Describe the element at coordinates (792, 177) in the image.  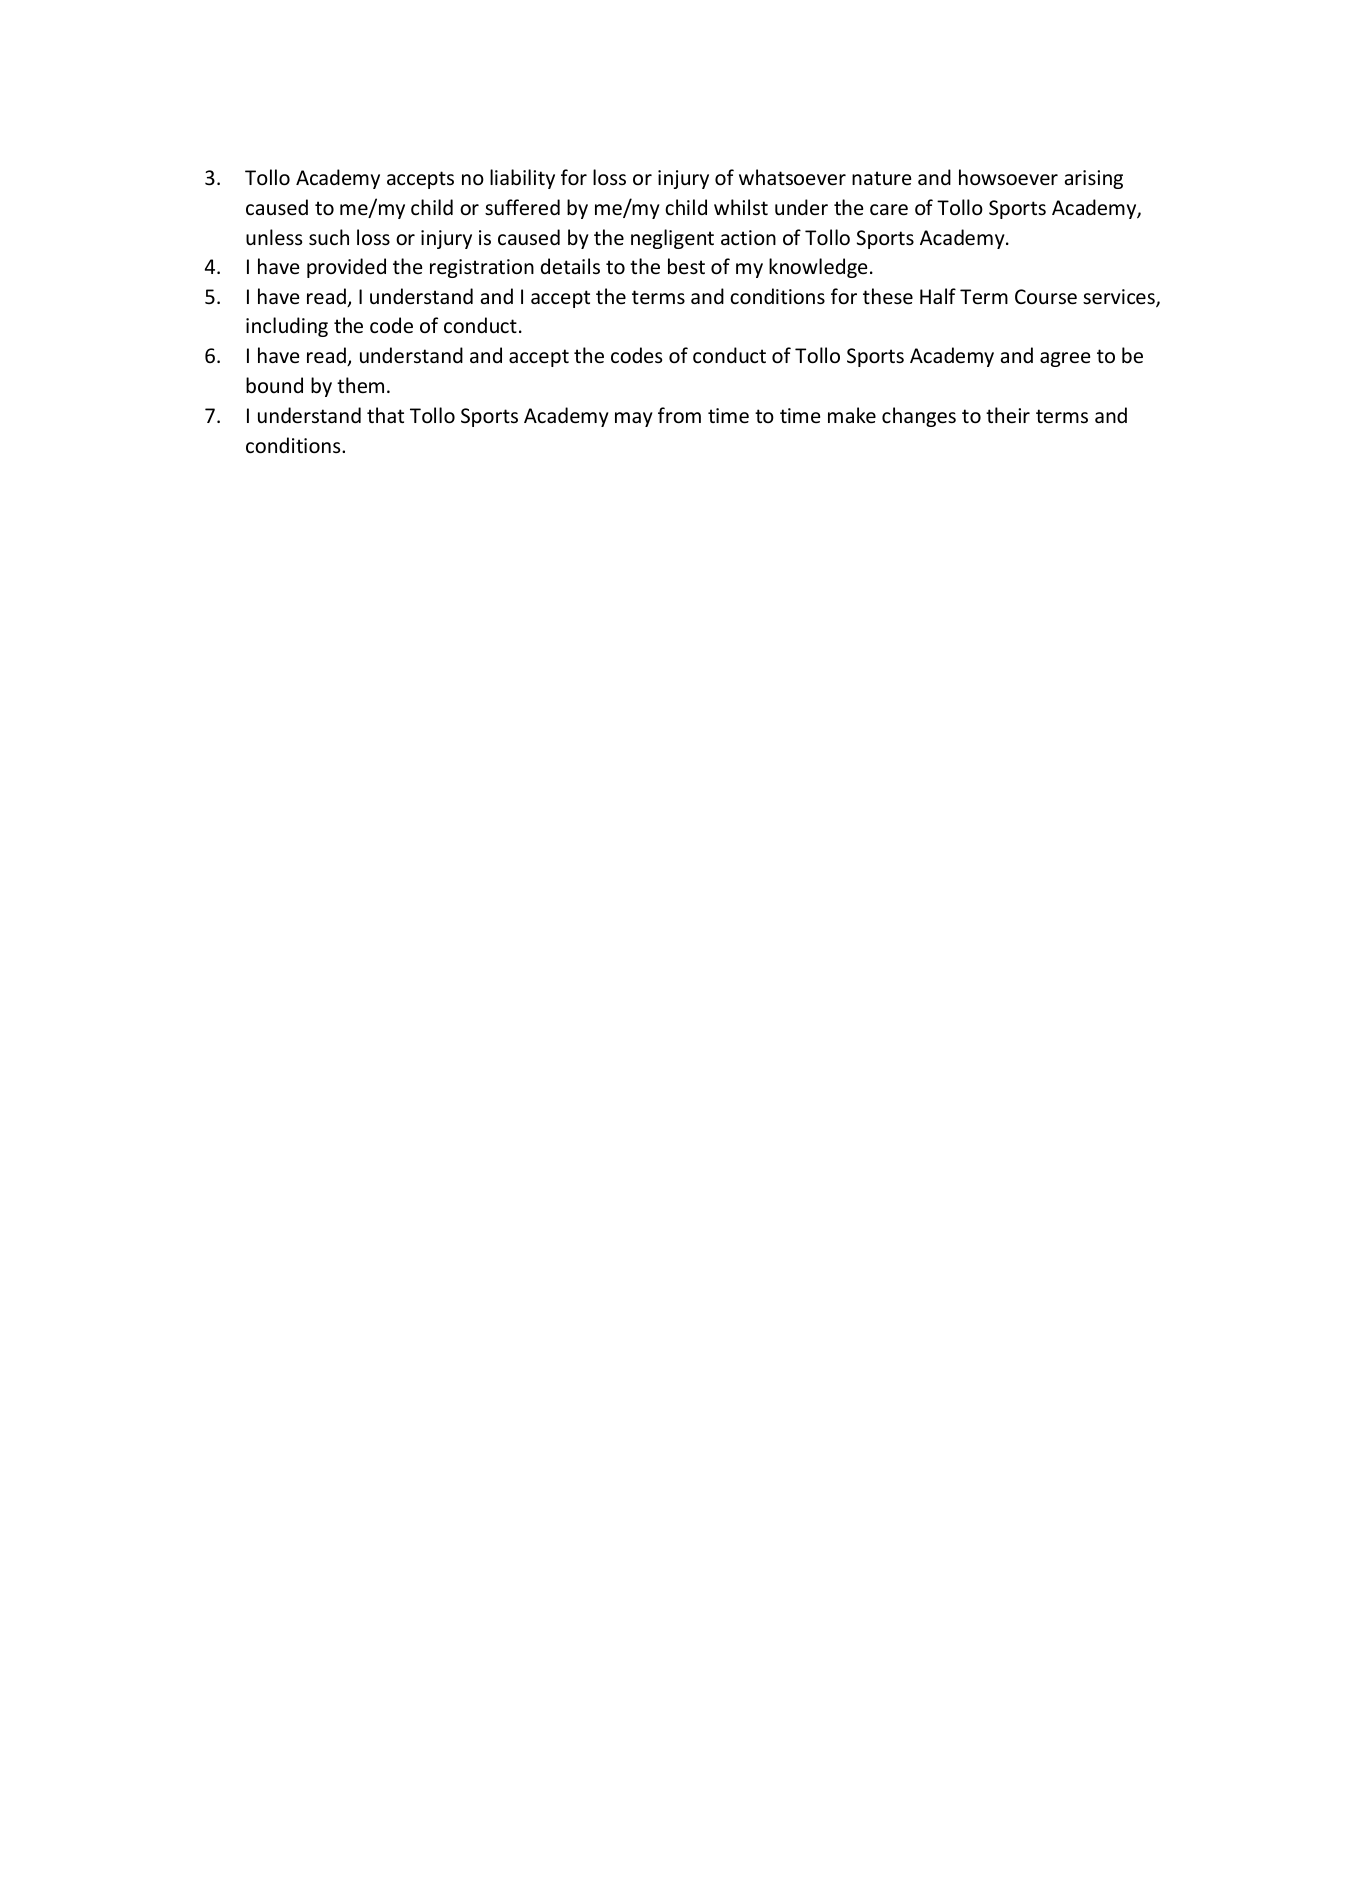
I see `whatsoever` at that location.
